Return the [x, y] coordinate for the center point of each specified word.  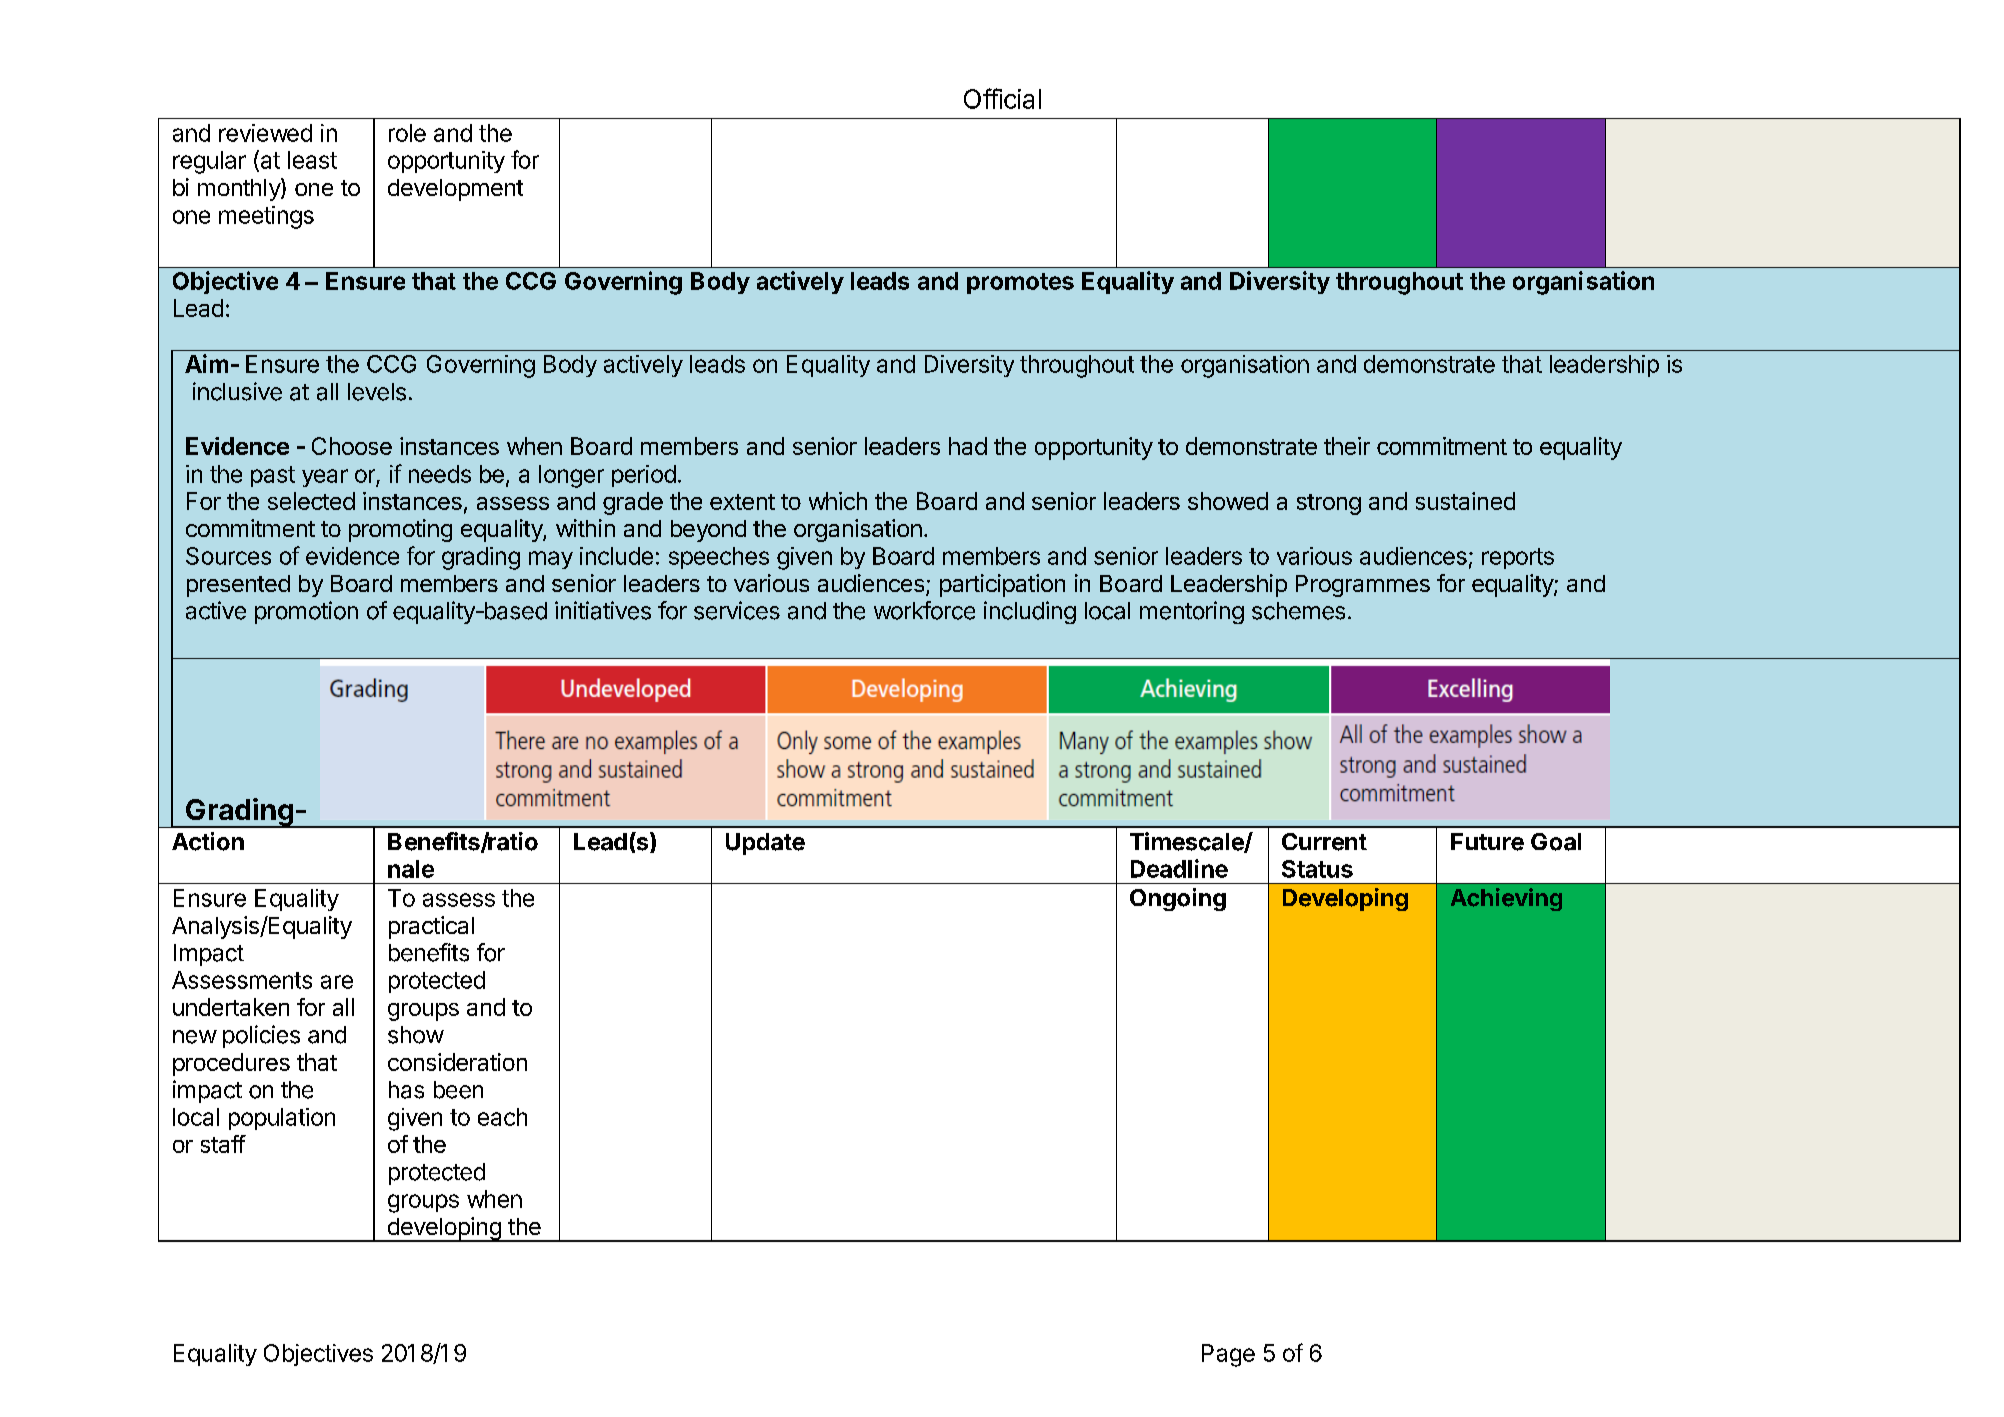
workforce [924, 610]
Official [1002, 98]
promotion [306, 612]
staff [223, 1144]
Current [1324, 842]
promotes [1020, 283]
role [407, 133]
